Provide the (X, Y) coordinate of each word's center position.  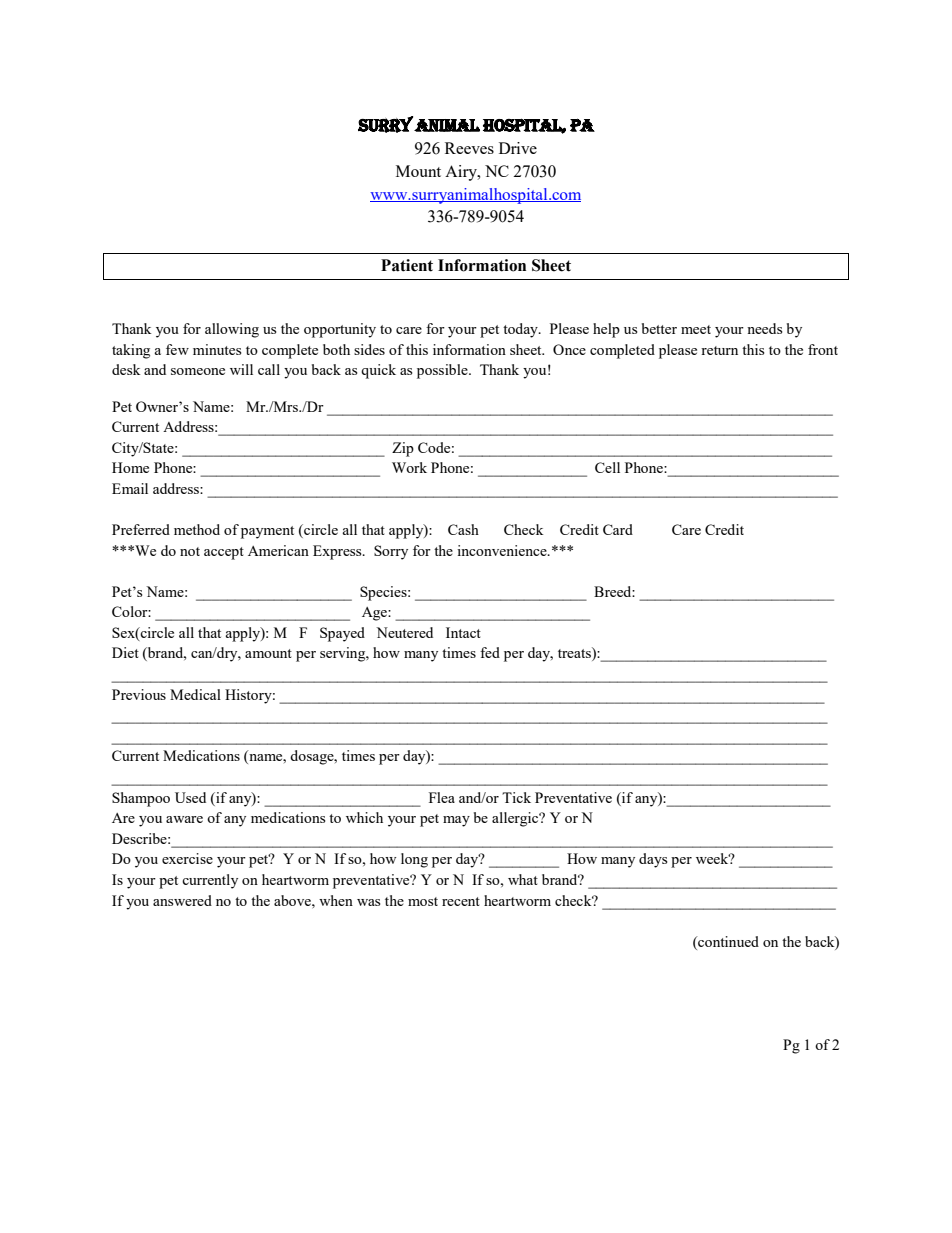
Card (618, 529)
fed (490, 652)
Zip (403, 449)
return (719, 350)
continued (727, 941)
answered (182, 900)
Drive (518, 148)
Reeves (469, 148)
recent (461, 901)
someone (198, 371)
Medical (195, 694)
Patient (407, 265)
